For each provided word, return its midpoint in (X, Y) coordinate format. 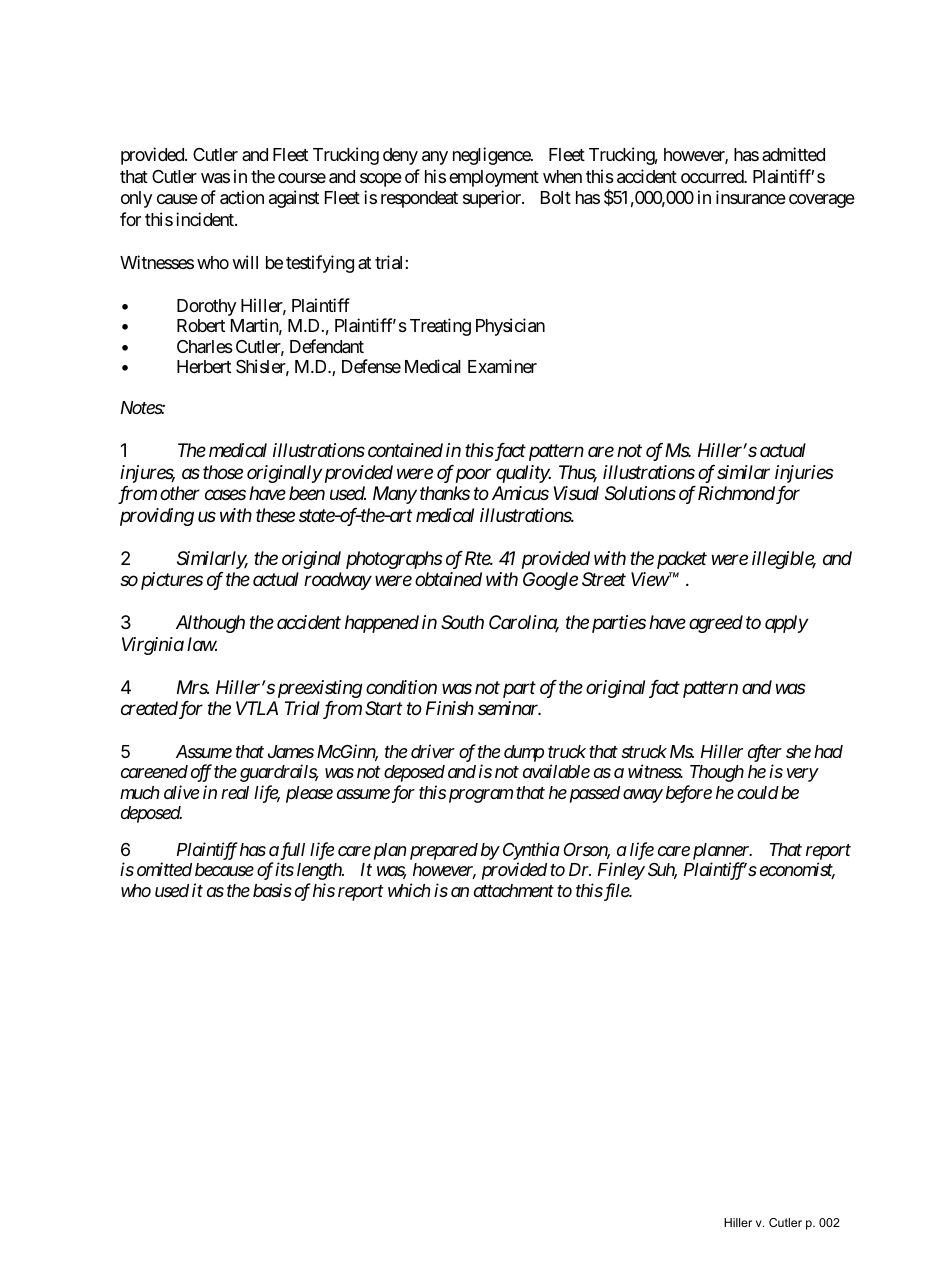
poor (473, 476)
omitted (164, 869)
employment (494, 178)
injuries (804, 475)
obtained (448, 579)
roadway (338, 581)
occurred (713, 176)
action (242, 197)
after (765, 753)
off (201, 773)
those (223, 472)
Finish (450, 708)
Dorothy (206, 307)
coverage (822, 201)
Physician (510, 327)
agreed (716, 624)
